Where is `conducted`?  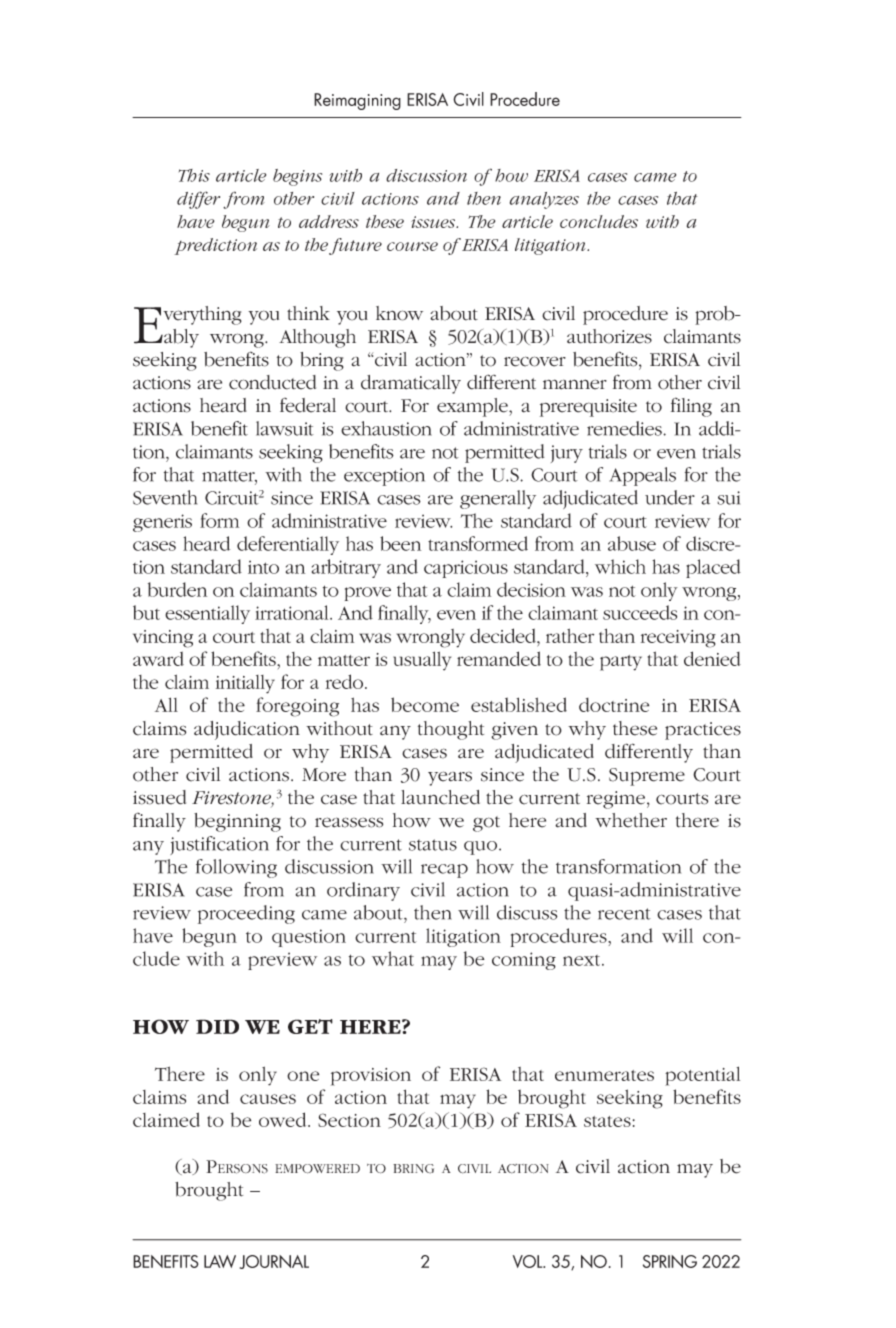
conducted is located at coordinates (272, 382).
